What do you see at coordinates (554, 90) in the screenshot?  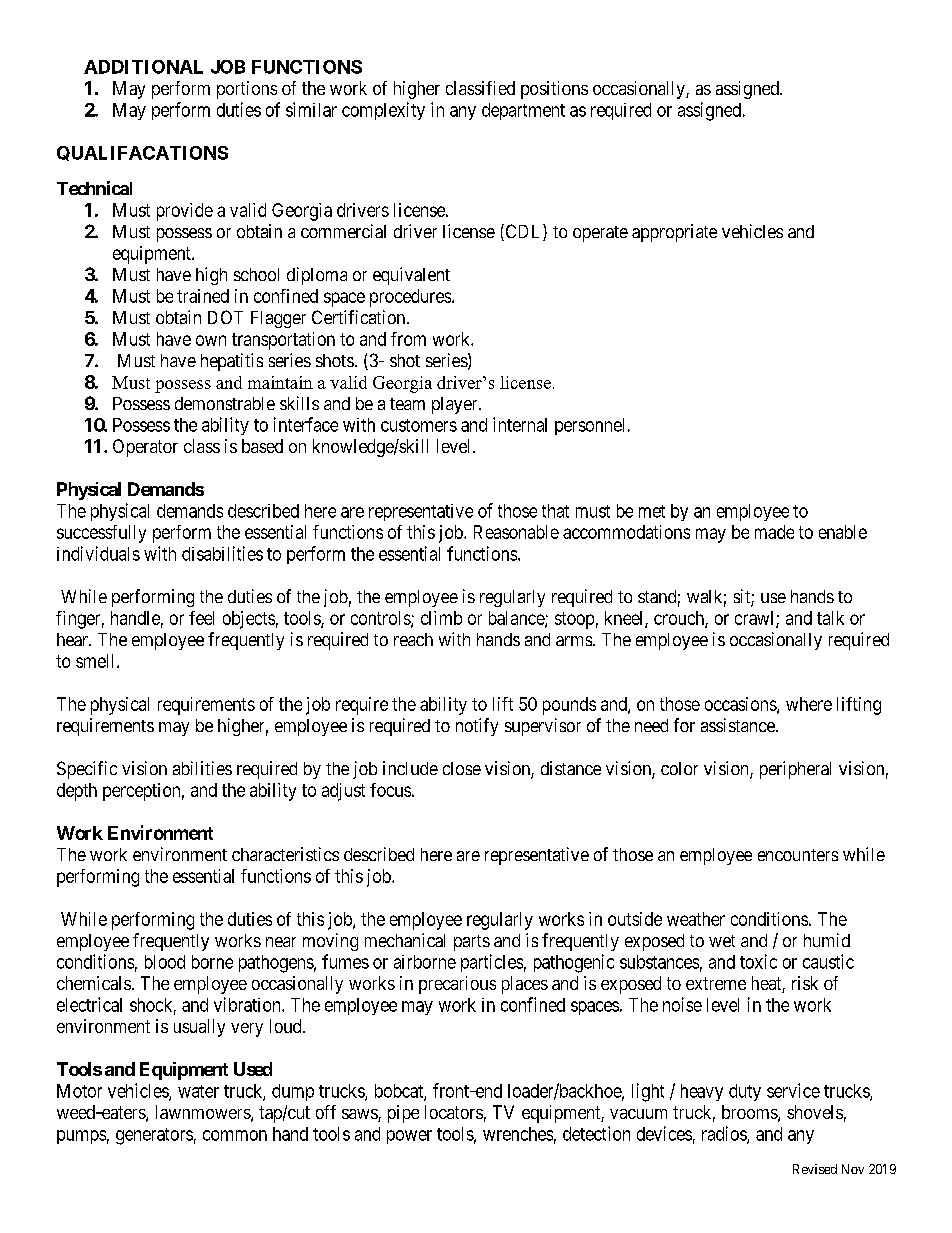 I see `positions` at bounding box center [554, 90].
